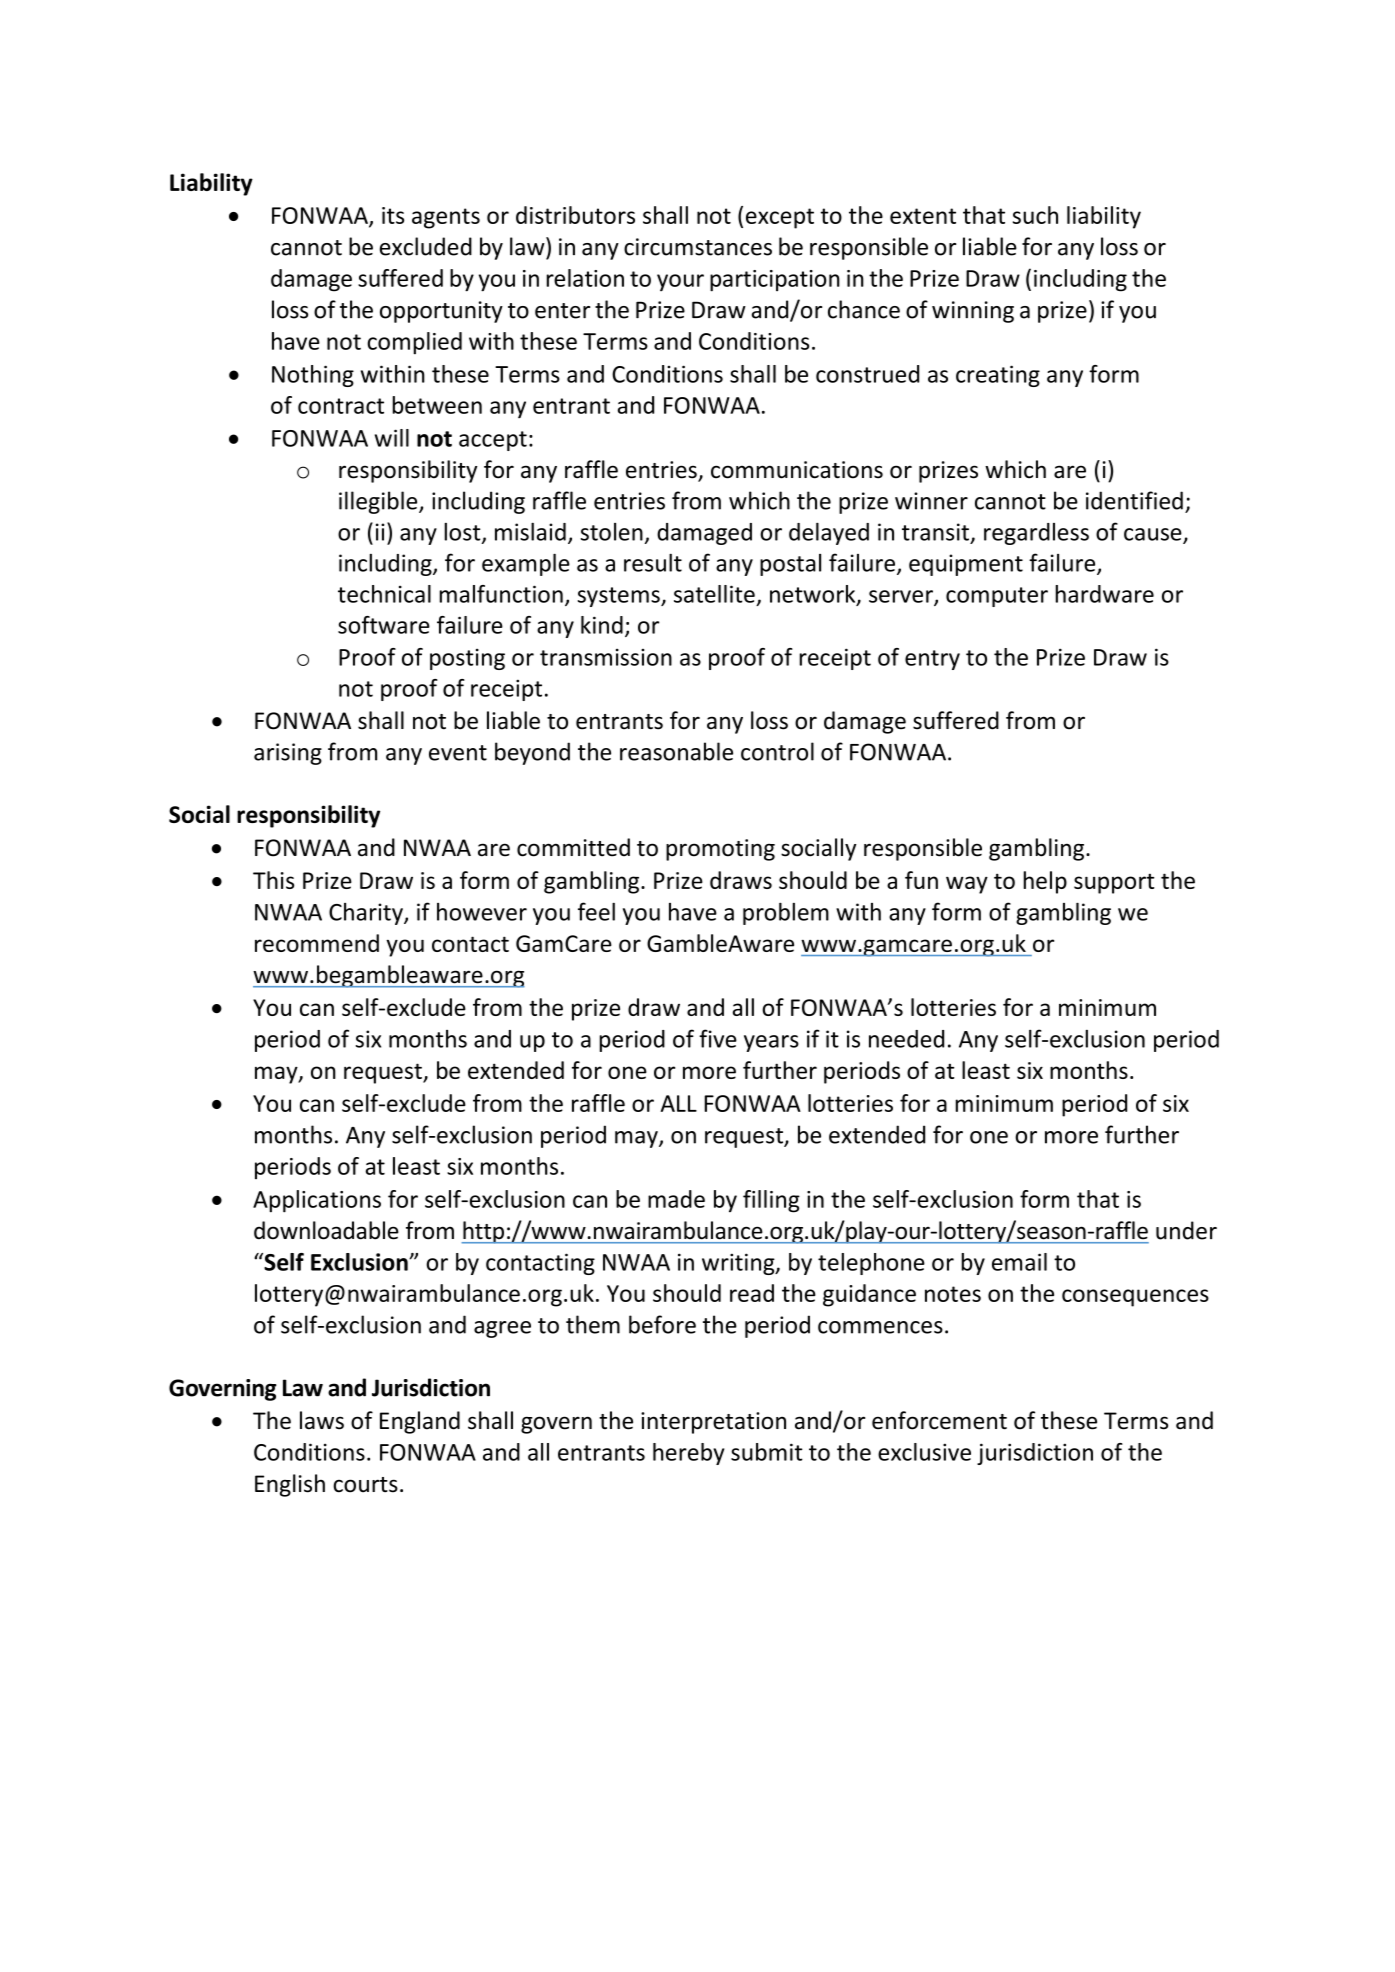  What do you see at coordinates (379, 502) in the page?
I see `illegible` at bounding box center [379, 502].
